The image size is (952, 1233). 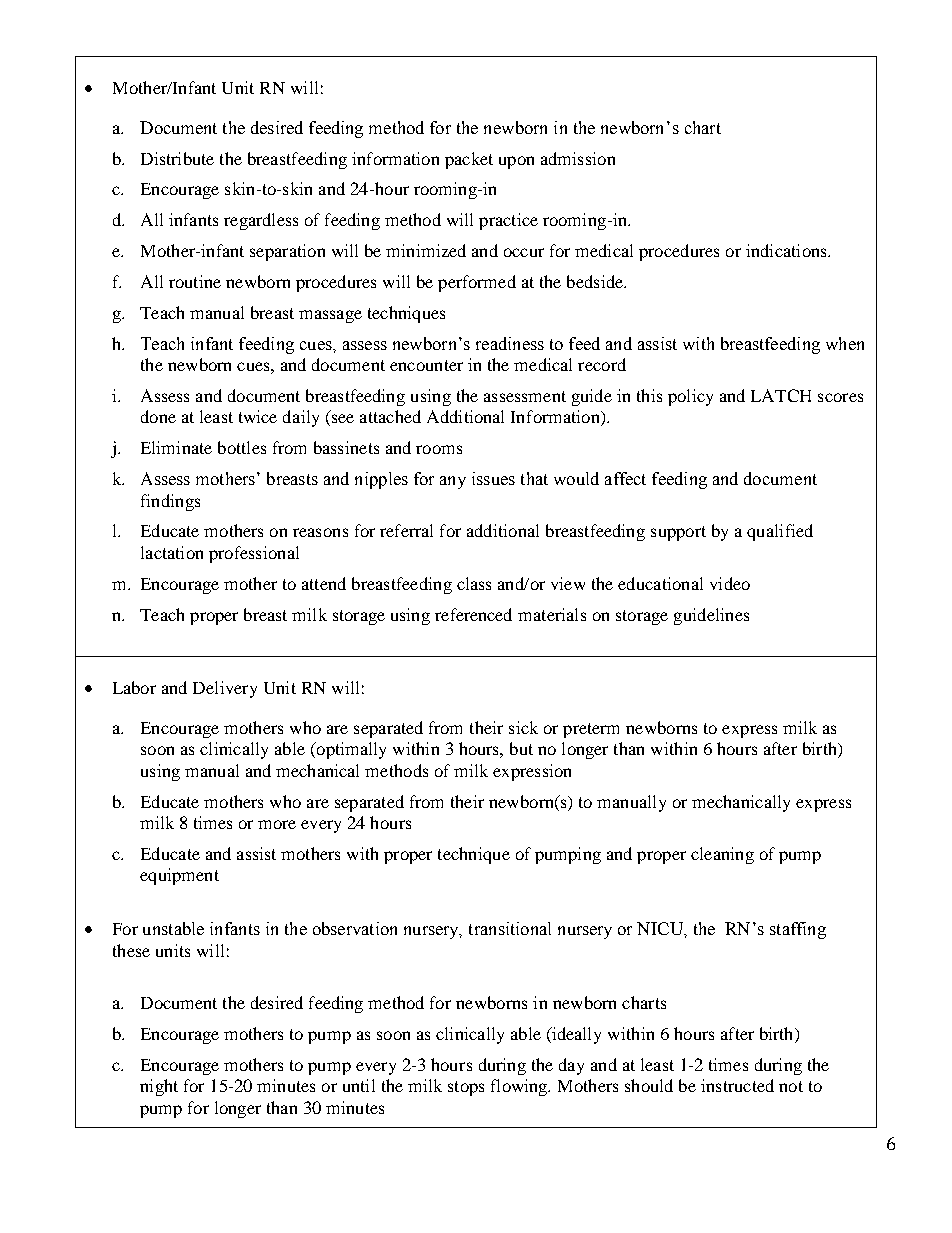 I want to click on night, so click(x=159, y=1087).
